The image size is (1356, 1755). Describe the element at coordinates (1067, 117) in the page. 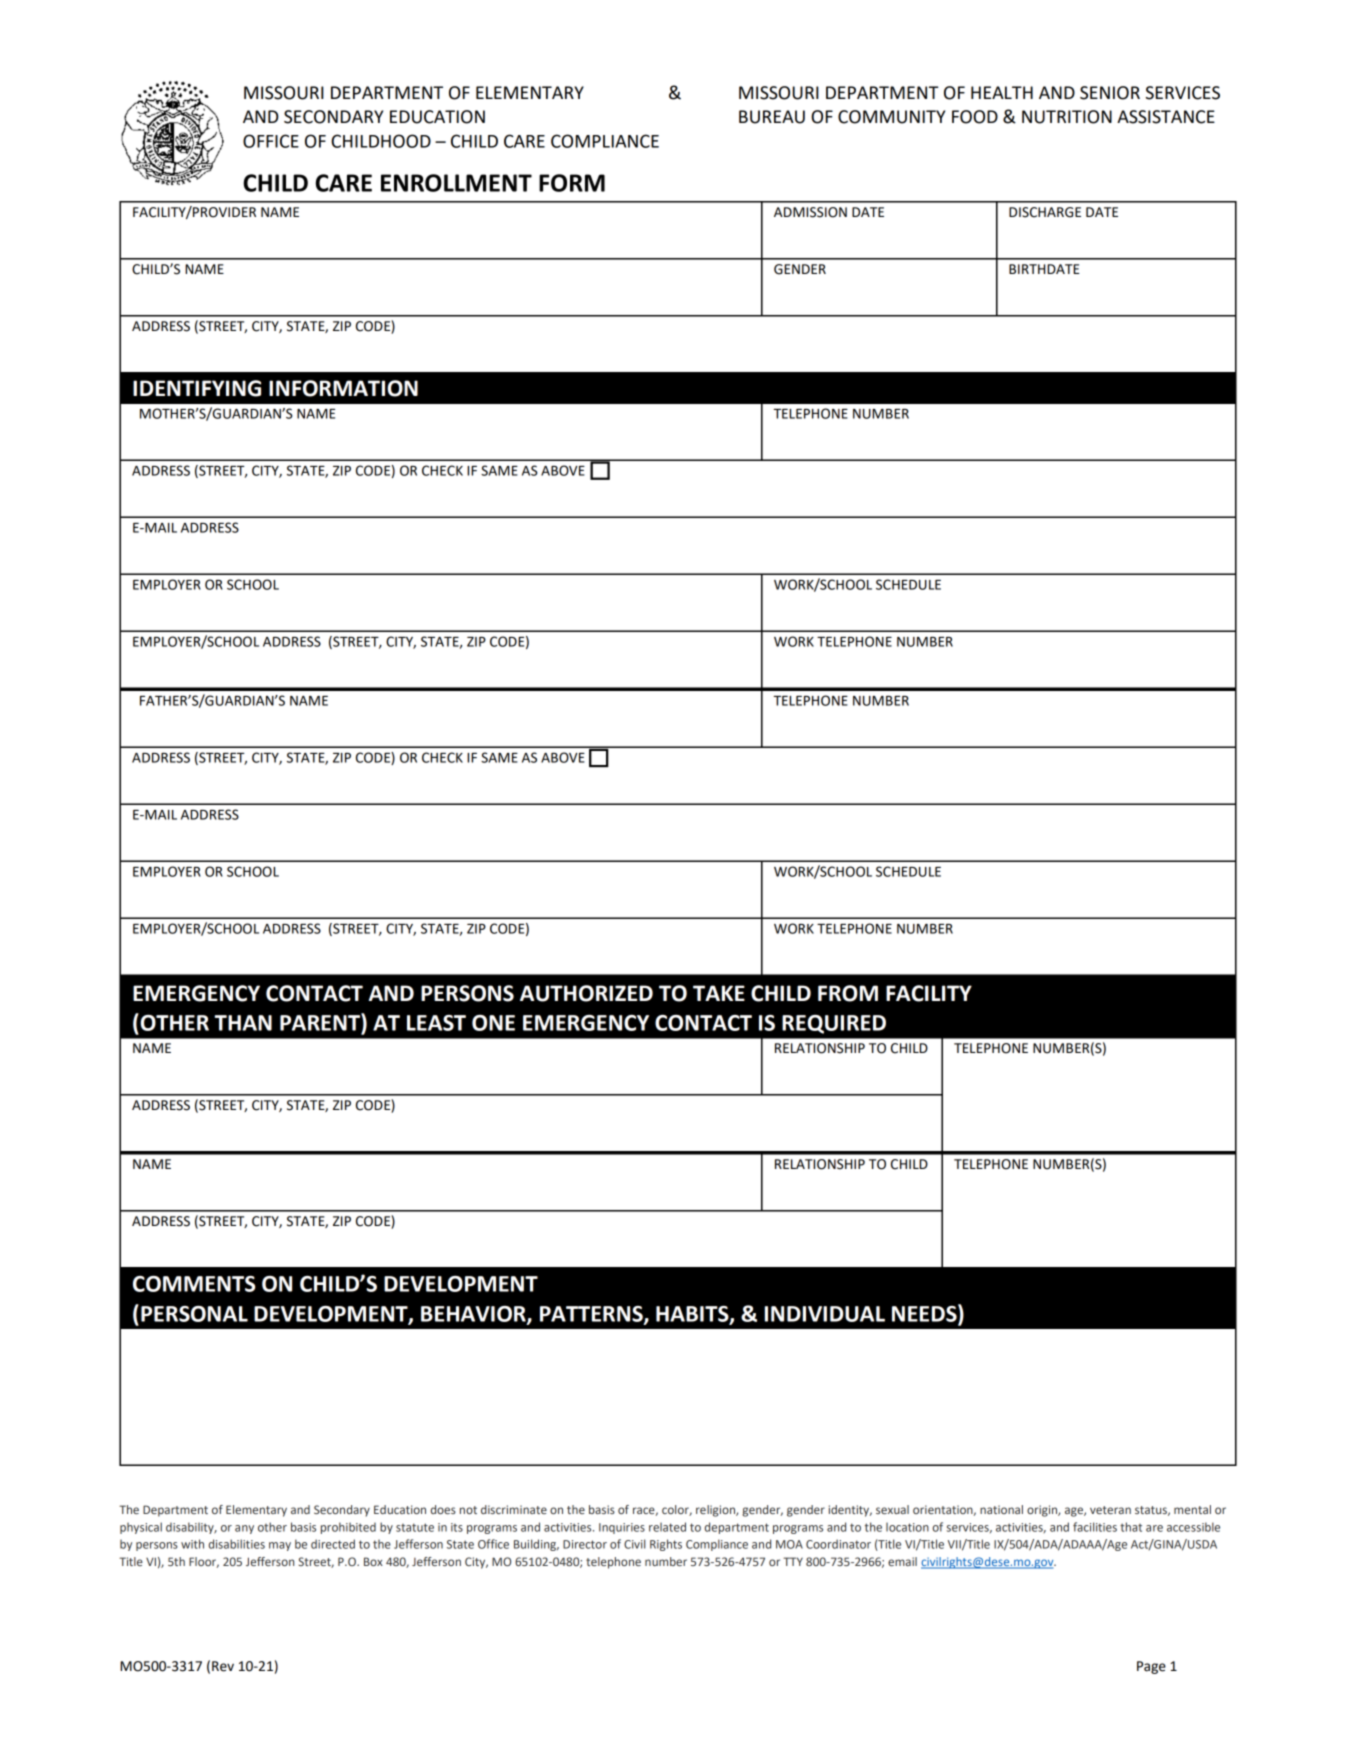

I see `NUTRITION` at that location.
